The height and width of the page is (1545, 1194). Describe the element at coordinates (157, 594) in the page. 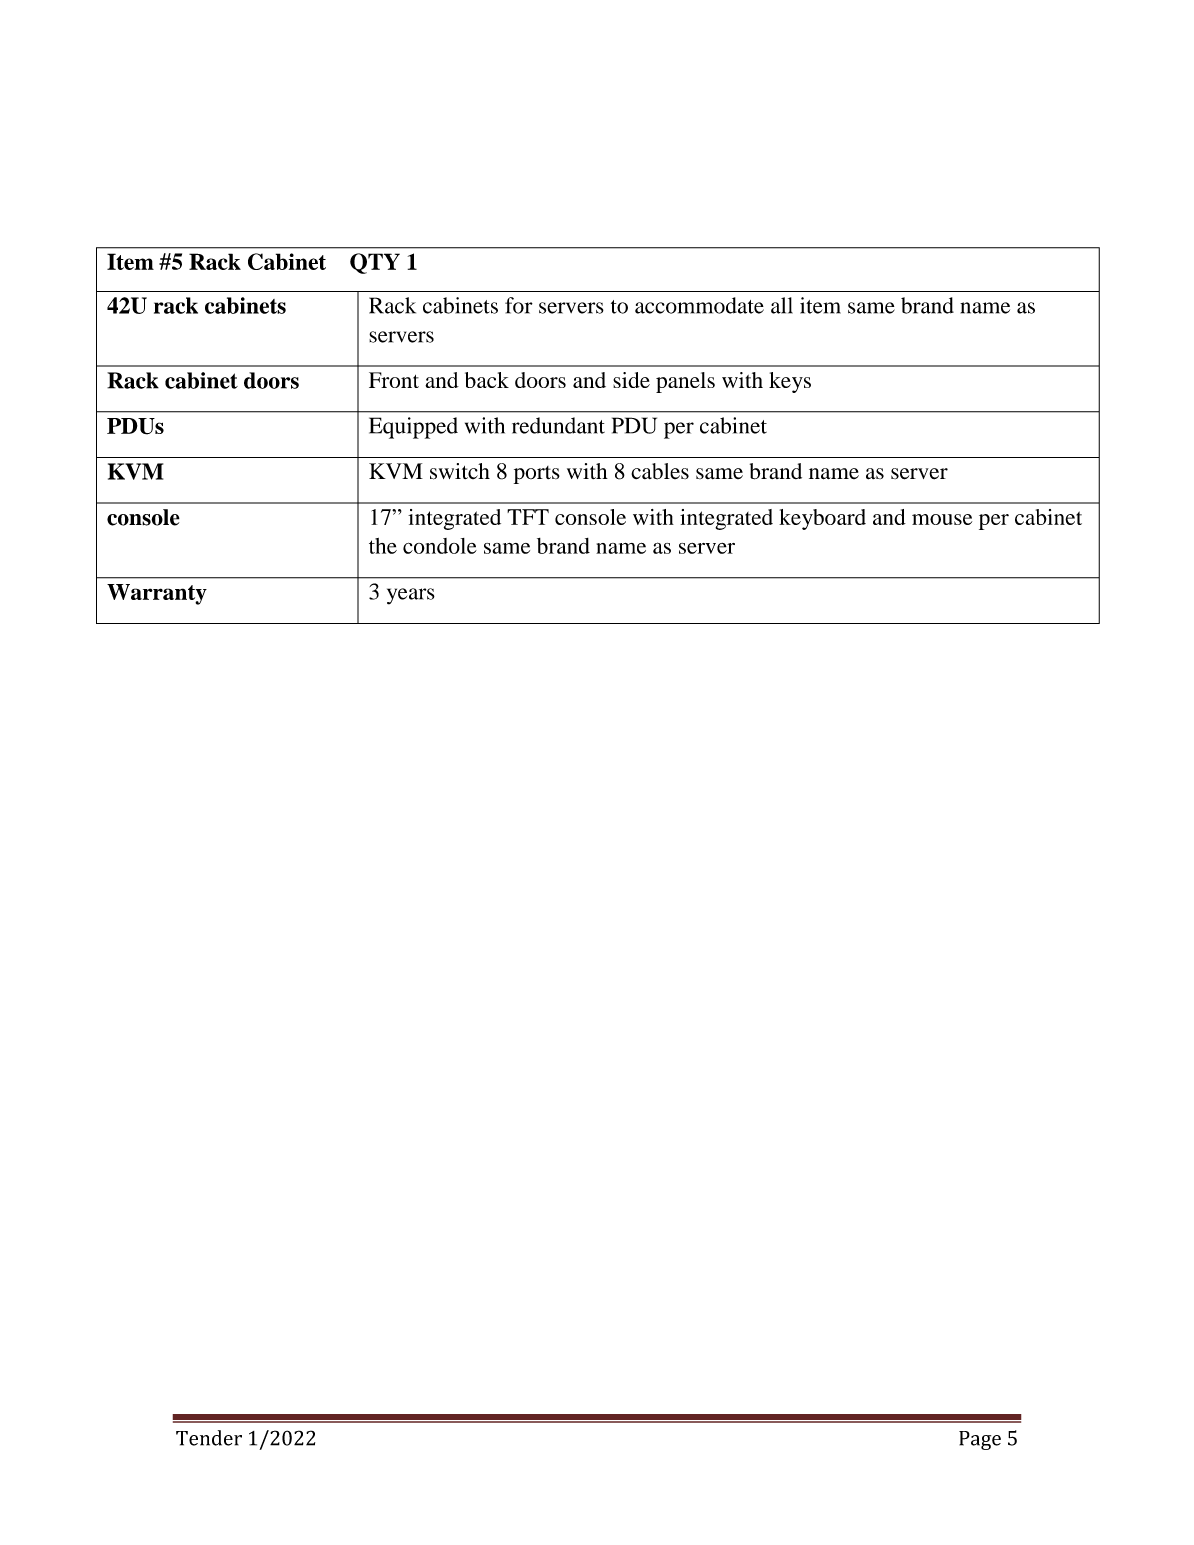

I see `Warranty` at that location.
